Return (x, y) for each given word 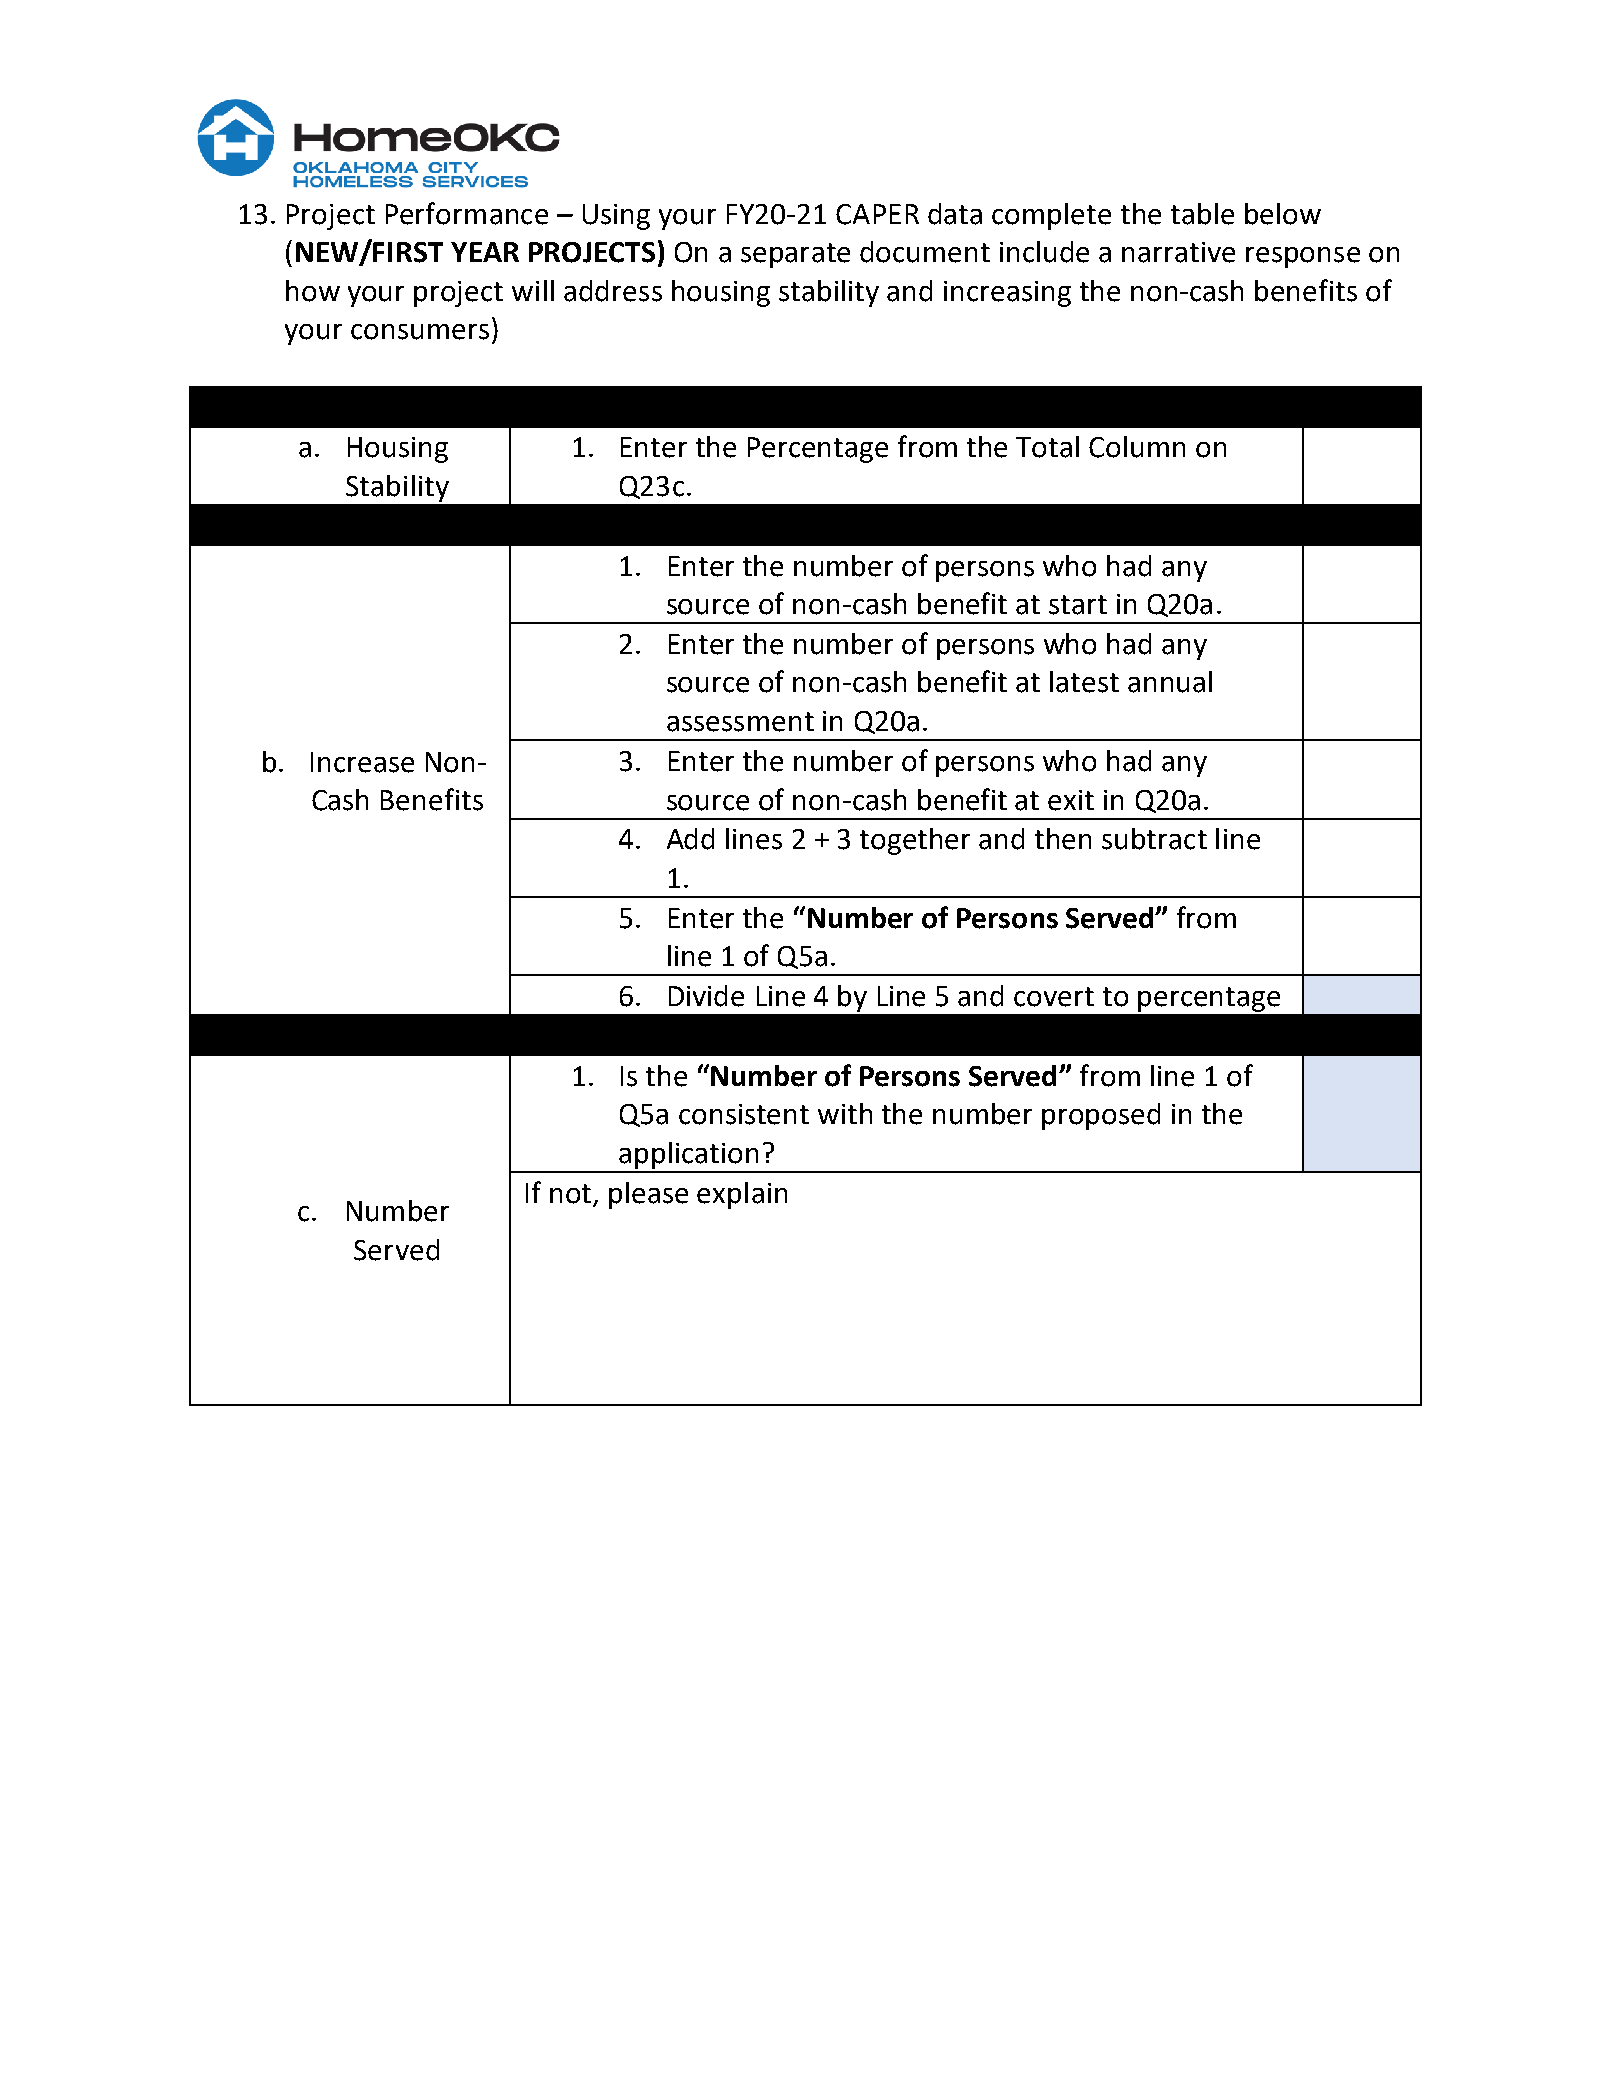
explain (742, 1195)
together (915, 841)
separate (795, 255)
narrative (1178, 252)
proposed (1101, 1116)
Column (1137, 447)
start (1078, 605)
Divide (706, 996)
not (570, 1194)
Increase (362, 762)
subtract (1154, 839)
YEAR (485, 252)
